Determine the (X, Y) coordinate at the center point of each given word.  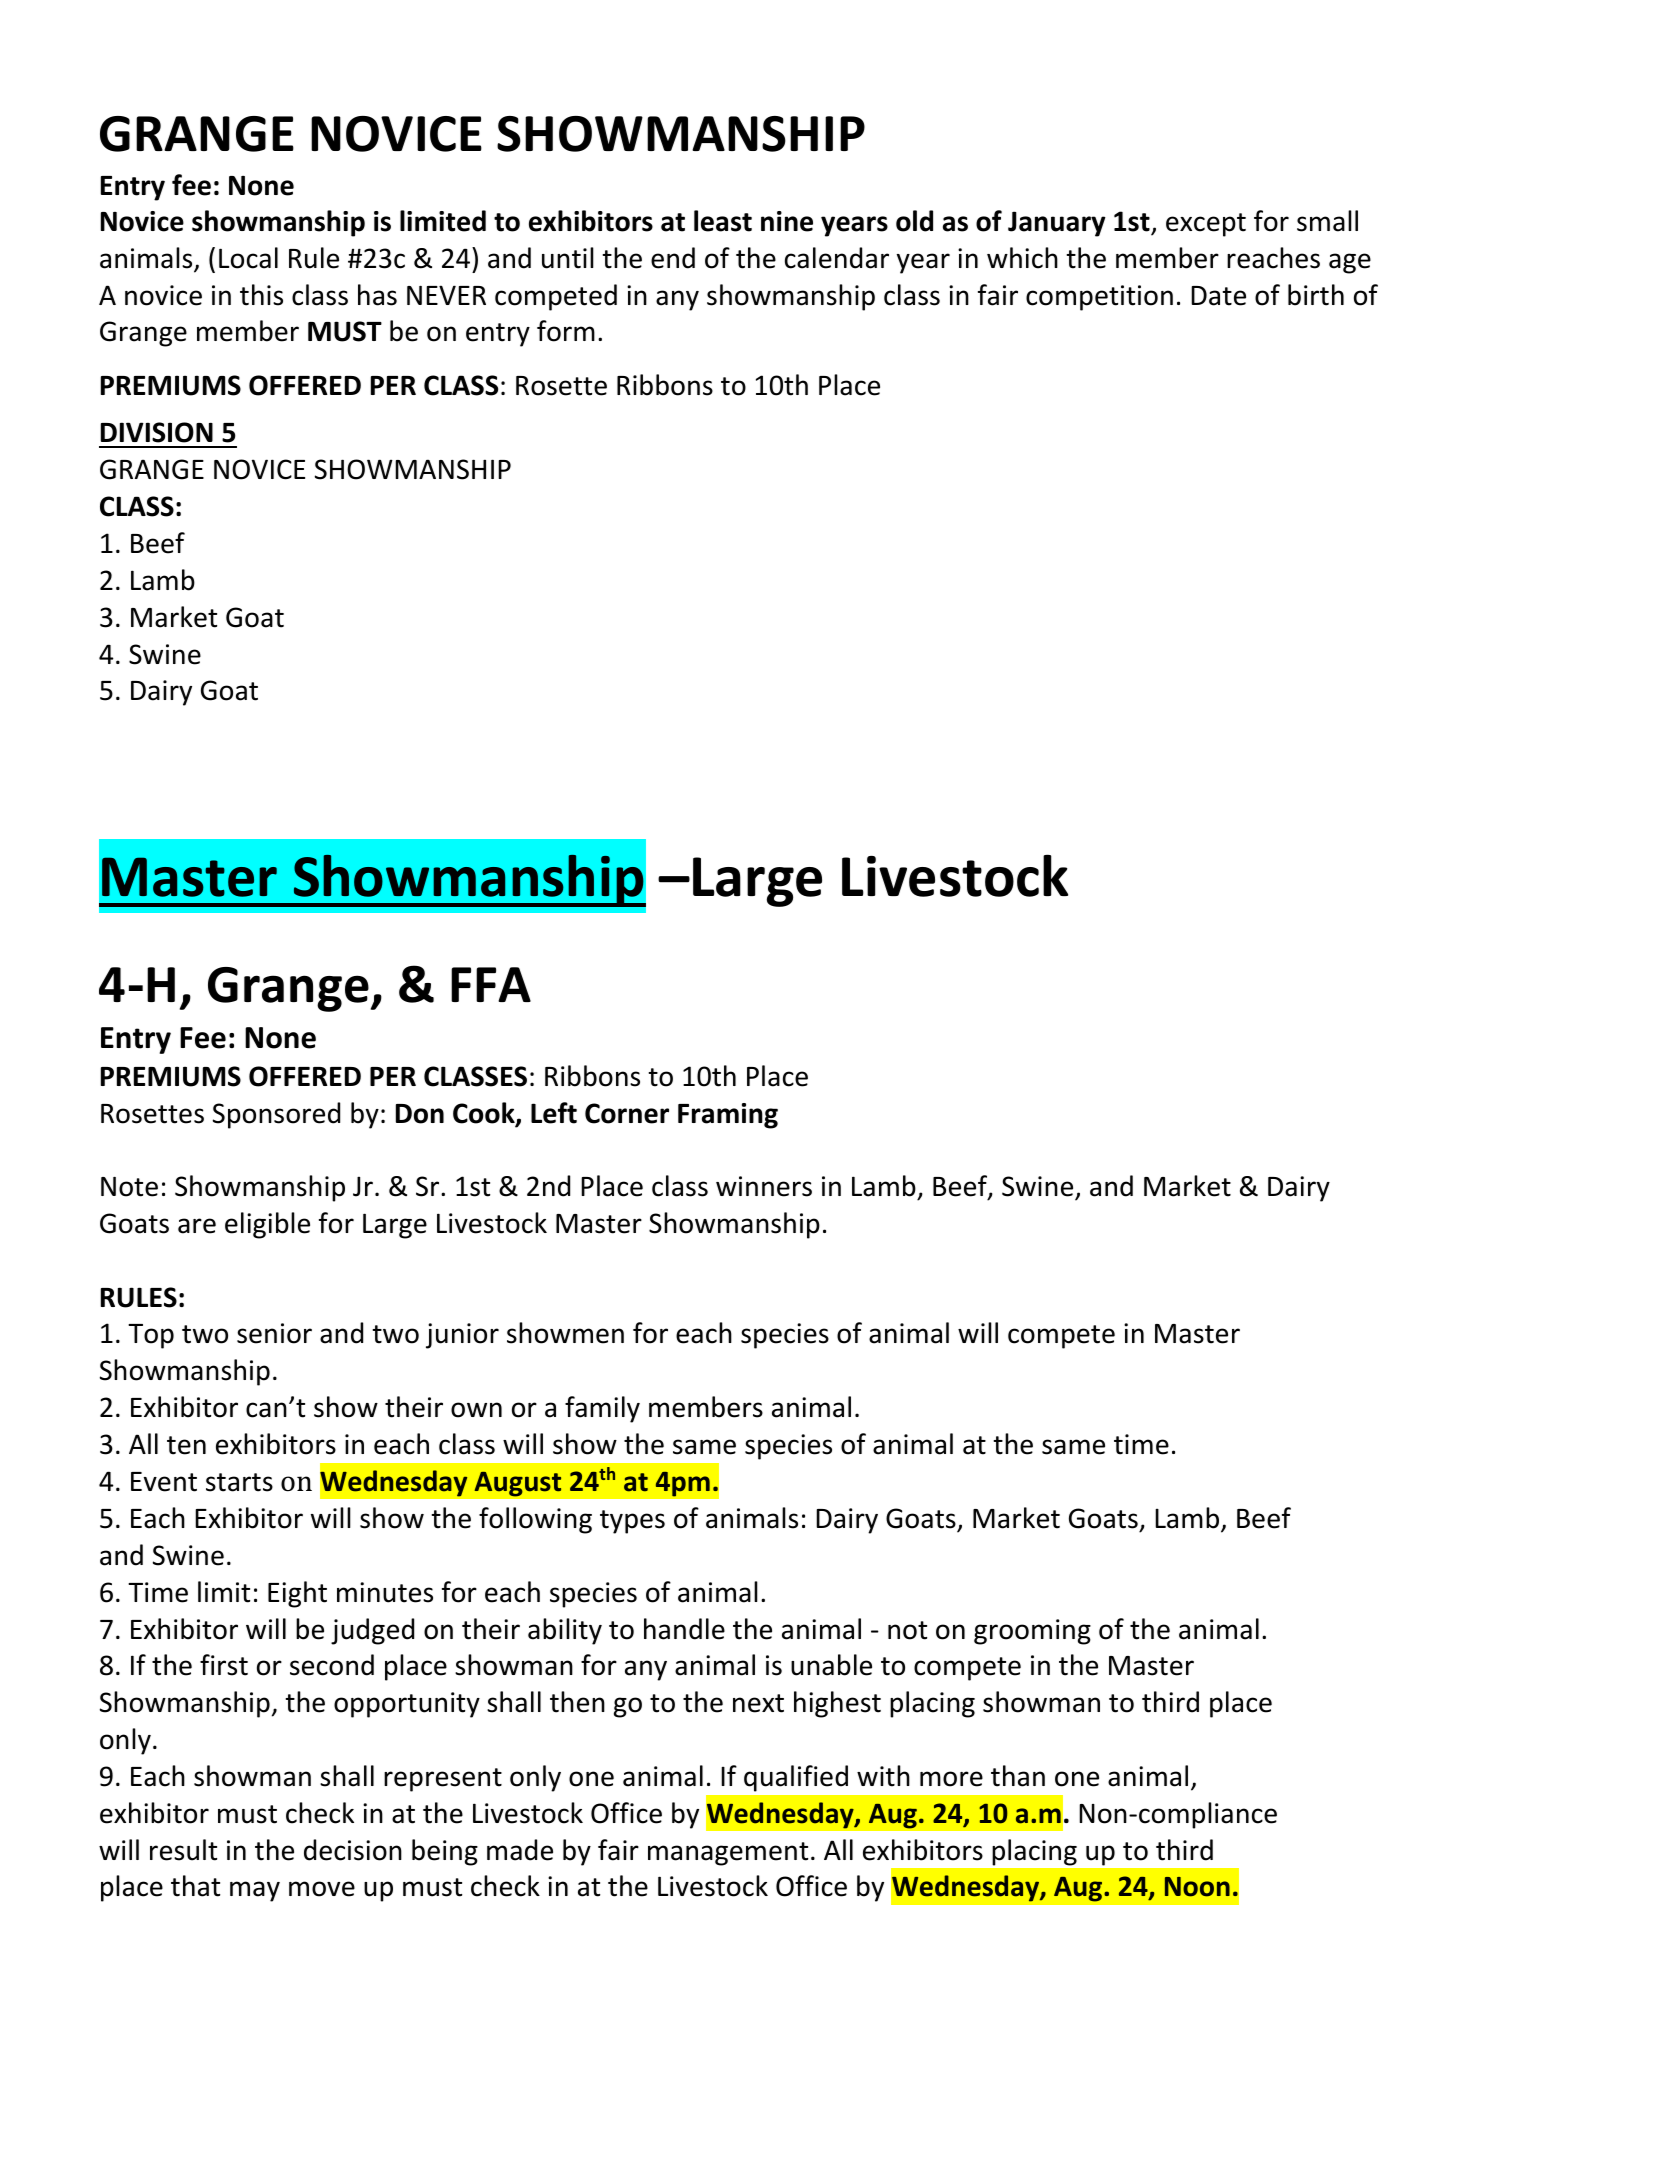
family (602, 1409)
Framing (728, 1116)
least (723, 221)
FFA (491, 984)
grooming (1032, 1632)
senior (274, 1333)
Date (1218, 296)
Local (248, 258)
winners (764, 1186)
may (255, 1891)
